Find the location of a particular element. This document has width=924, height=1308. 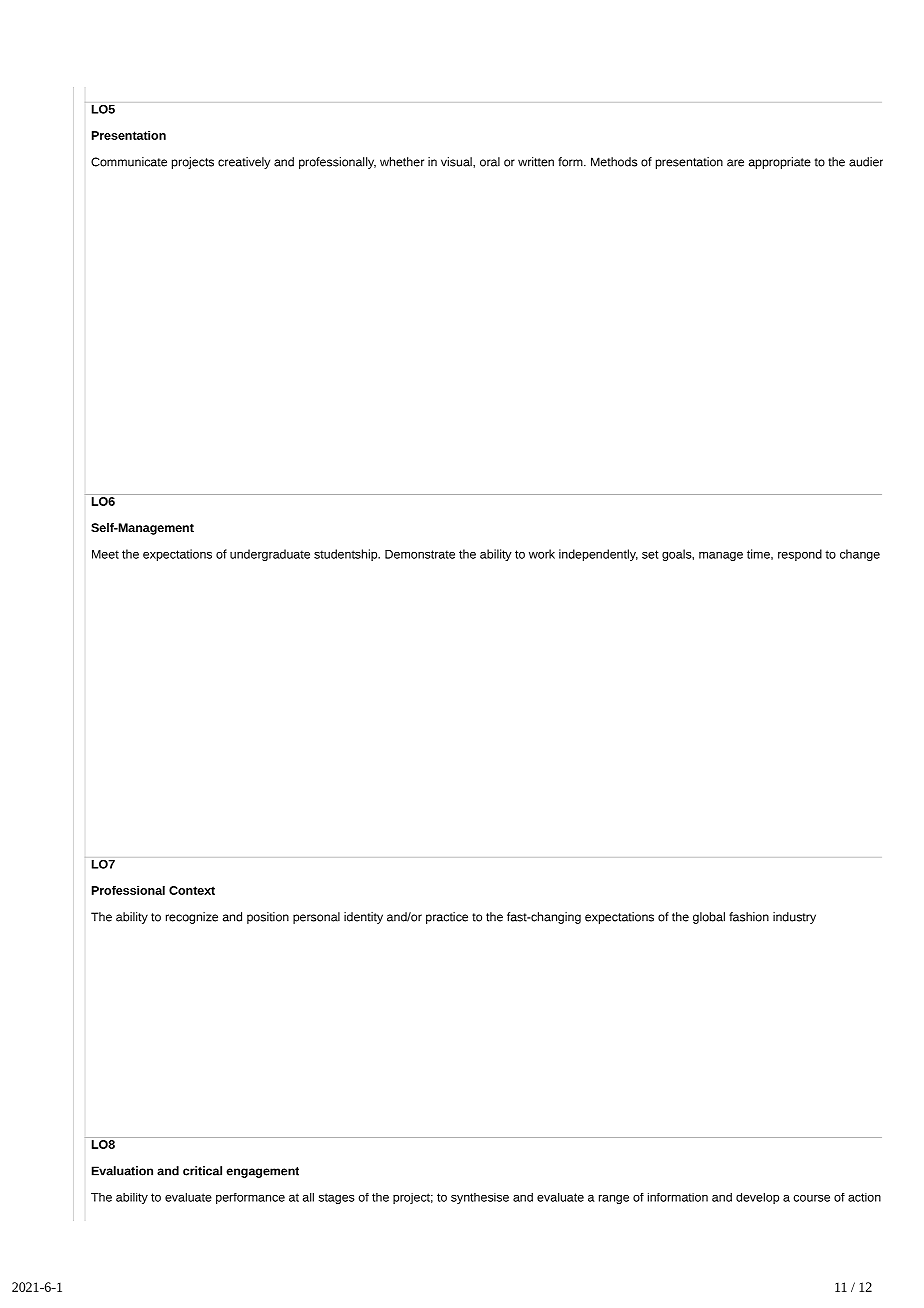

Context is located at coordinates (192, 890).
